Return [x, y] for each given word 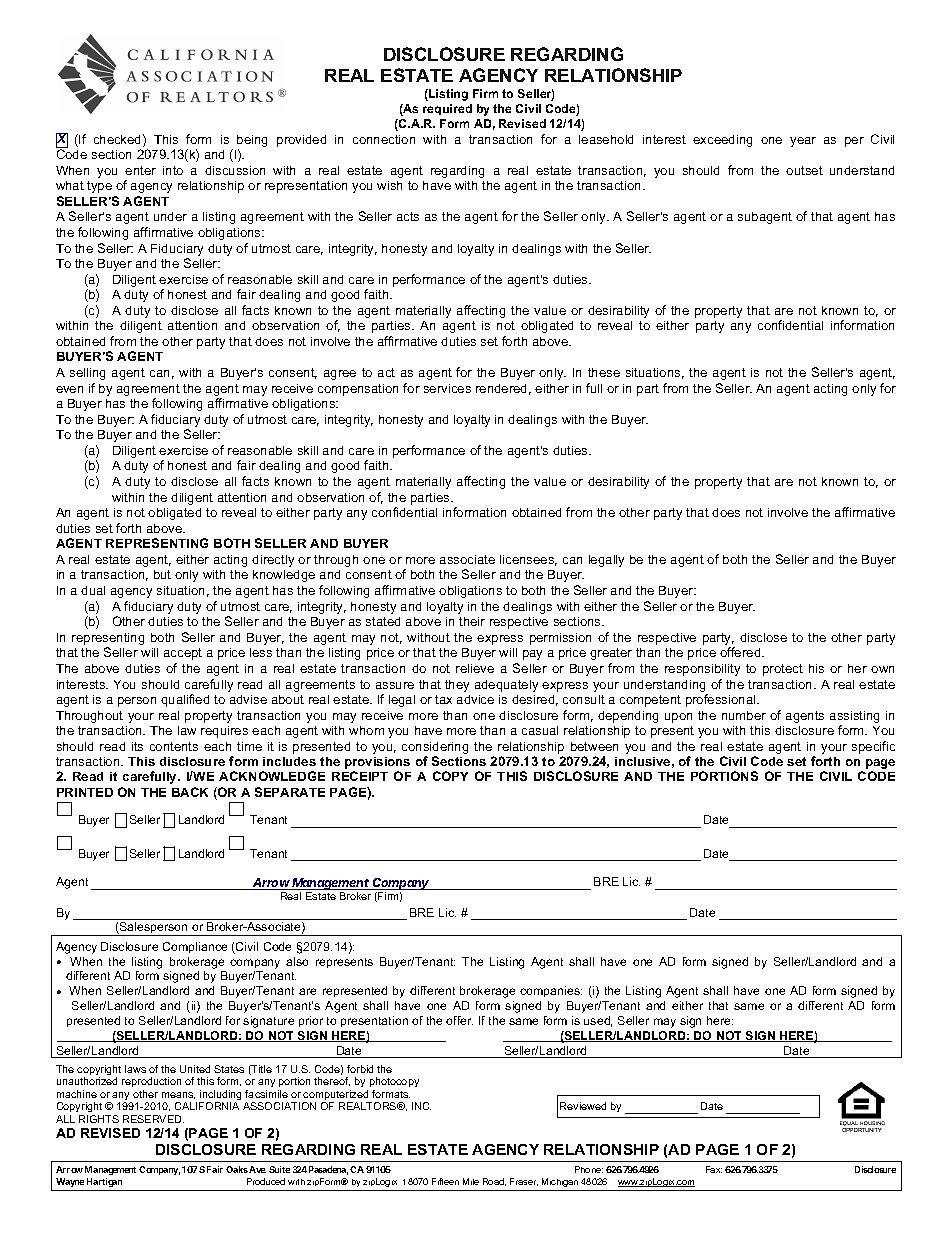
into [173, 170]
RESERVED [153, 1119]
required [447, 109]
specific [873, 747]
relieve [475, 668]
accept [183, 654]
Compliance [195, 947]
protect [783, 670]
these [604, 372]
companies [551, 991]
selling [87, 374]
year [803, 142]
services [447, 388]
